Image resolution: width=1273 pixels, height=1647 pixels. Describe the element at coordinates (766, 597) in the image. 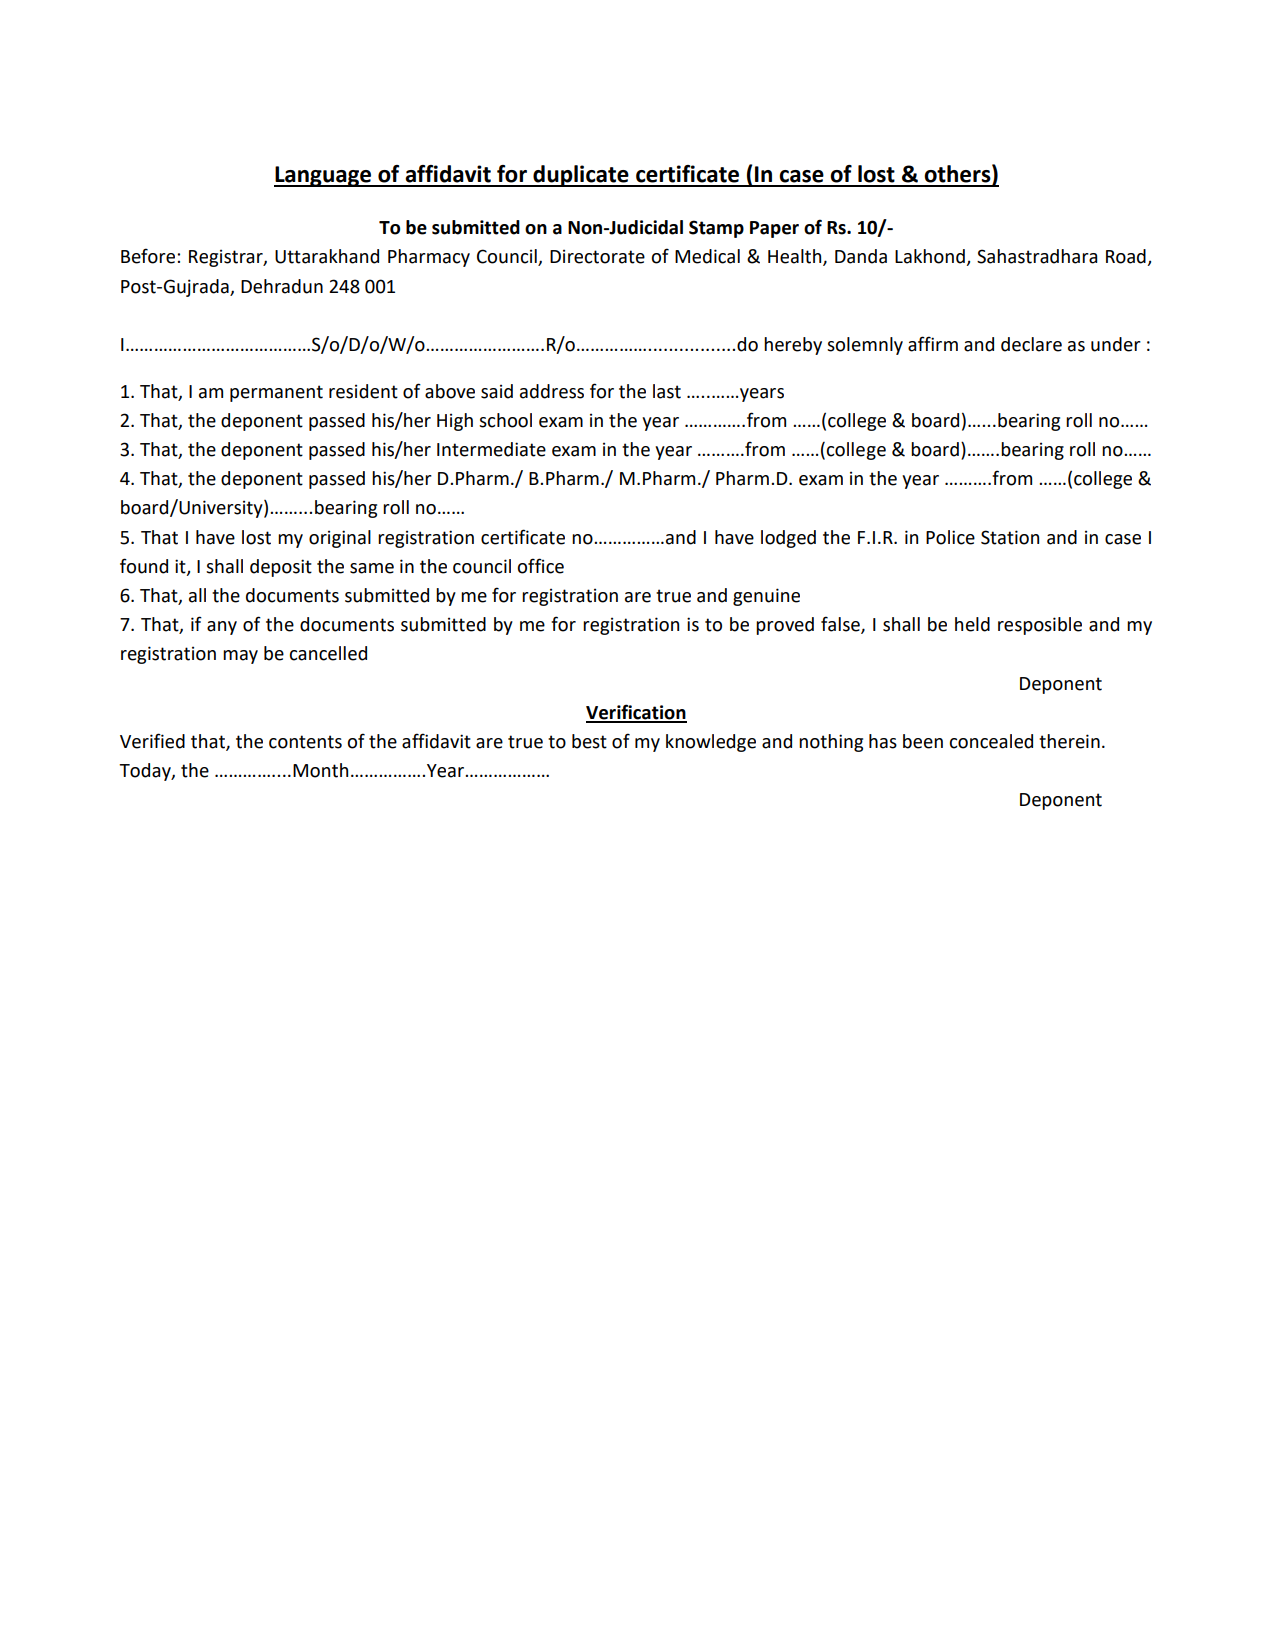

I see `genuine` at that location.
